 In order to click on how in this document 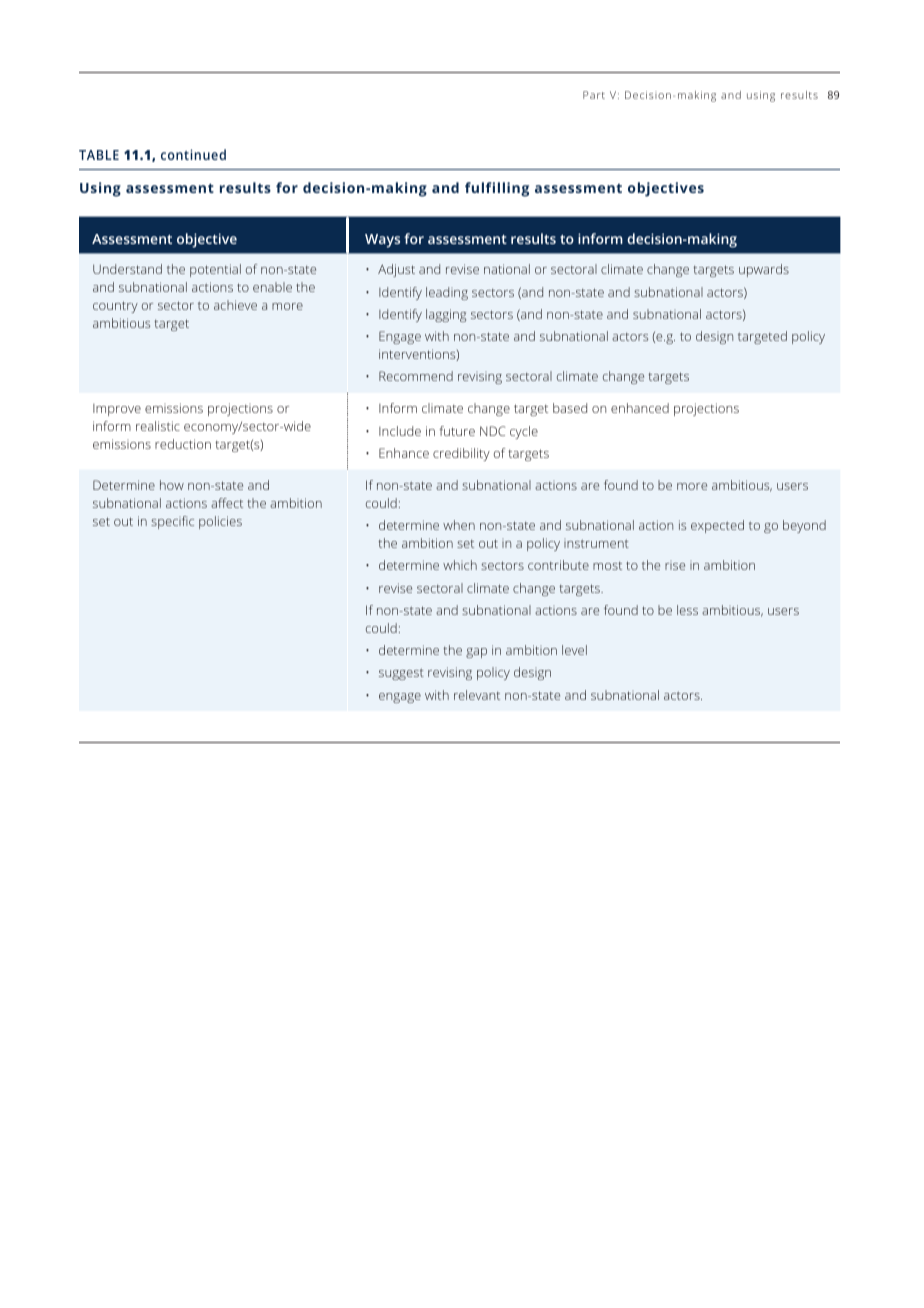, I will do `click(172, 485)`.
